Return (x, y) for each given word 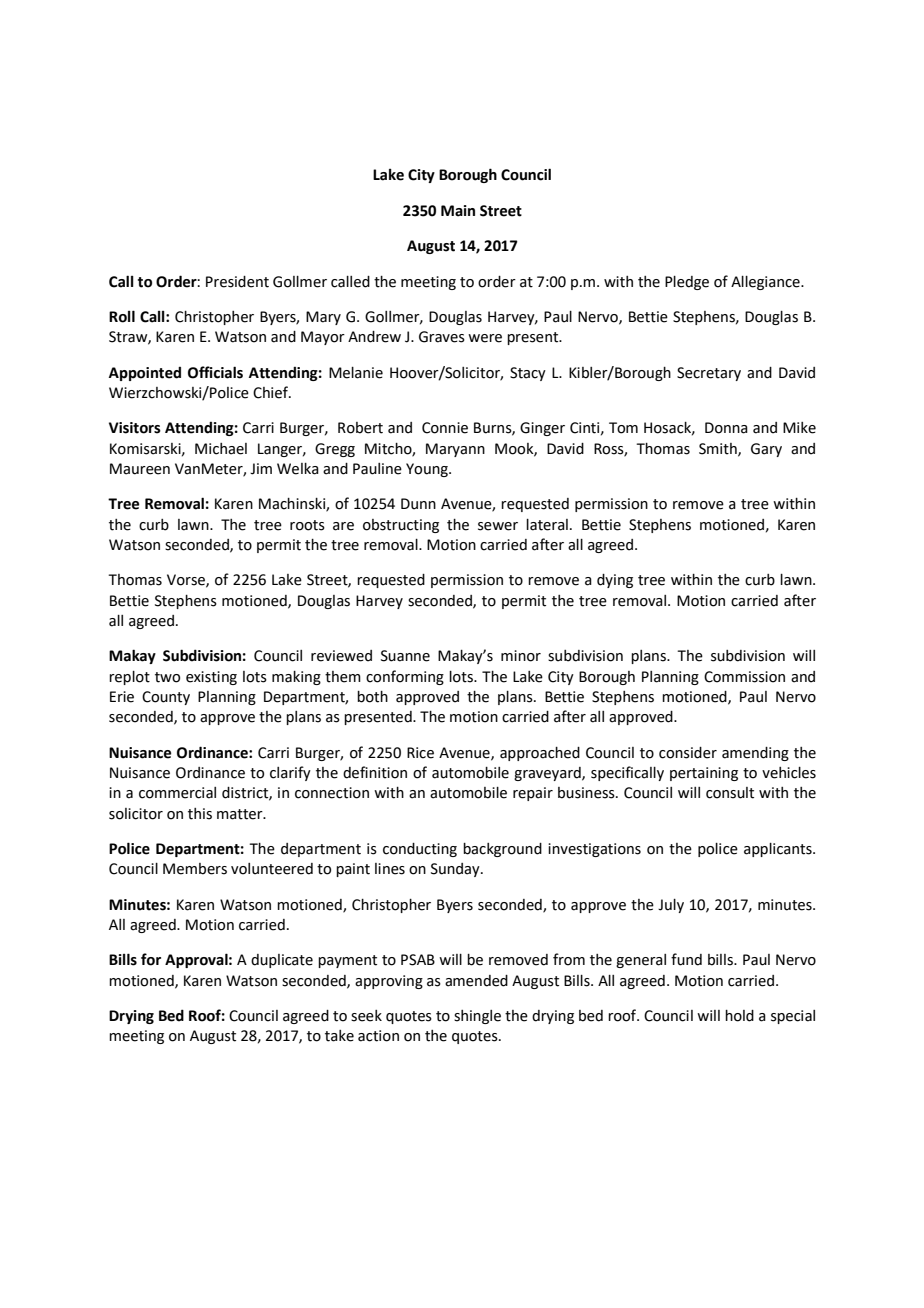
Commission (744, 677)
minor (521, 656)
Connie (445, 428)
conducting (420, 850)
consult (730, 793)
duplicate (282, 961)
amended (476, 981)
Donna (726, 428)
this (200, 814)
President (237, 282)
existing (211, 678)
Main (458, 211)
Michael (221, 449)
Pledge (687, 283)
